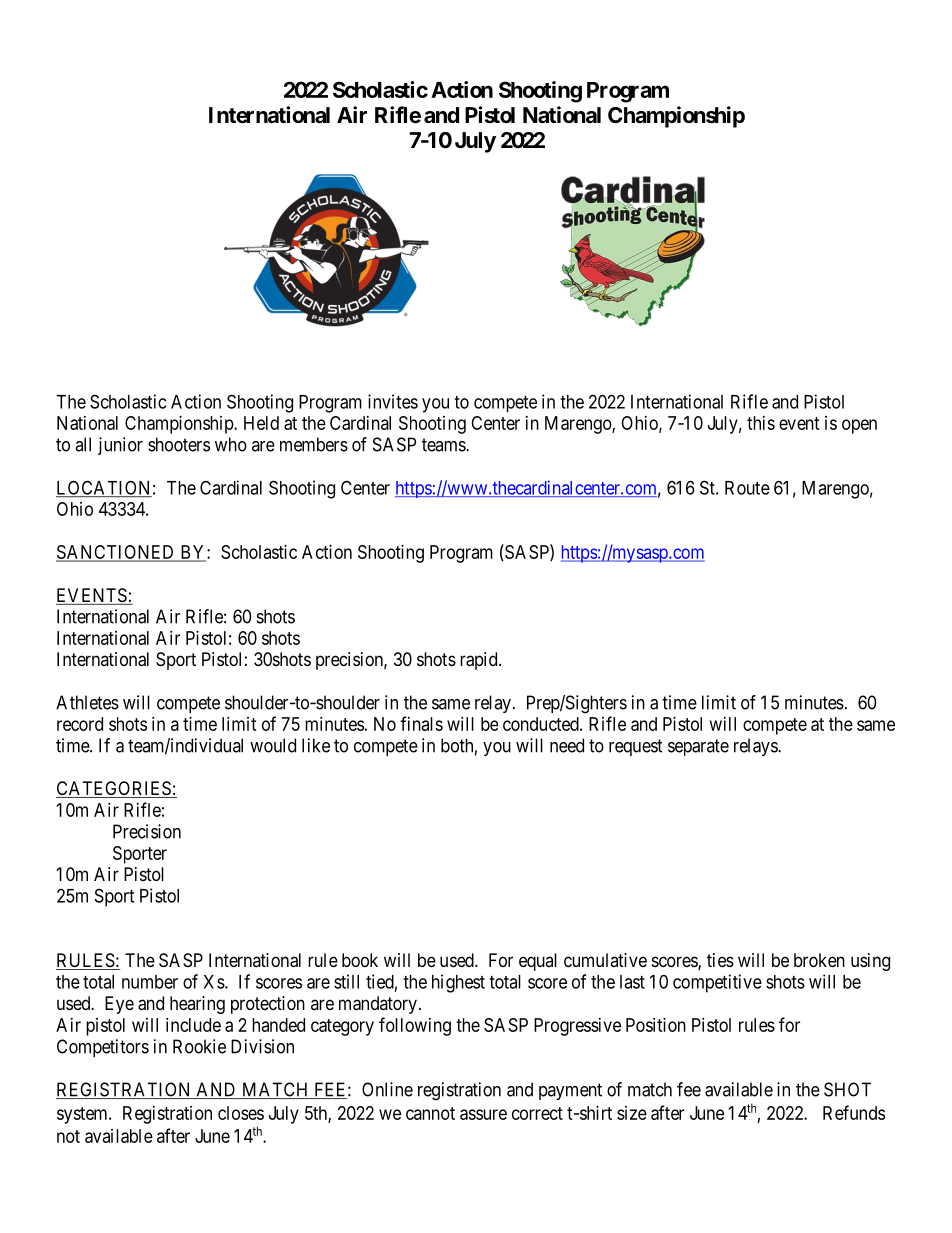  Describe the element at coordinates (241, 1113) in the screenshot. I see `closes` at that location.
